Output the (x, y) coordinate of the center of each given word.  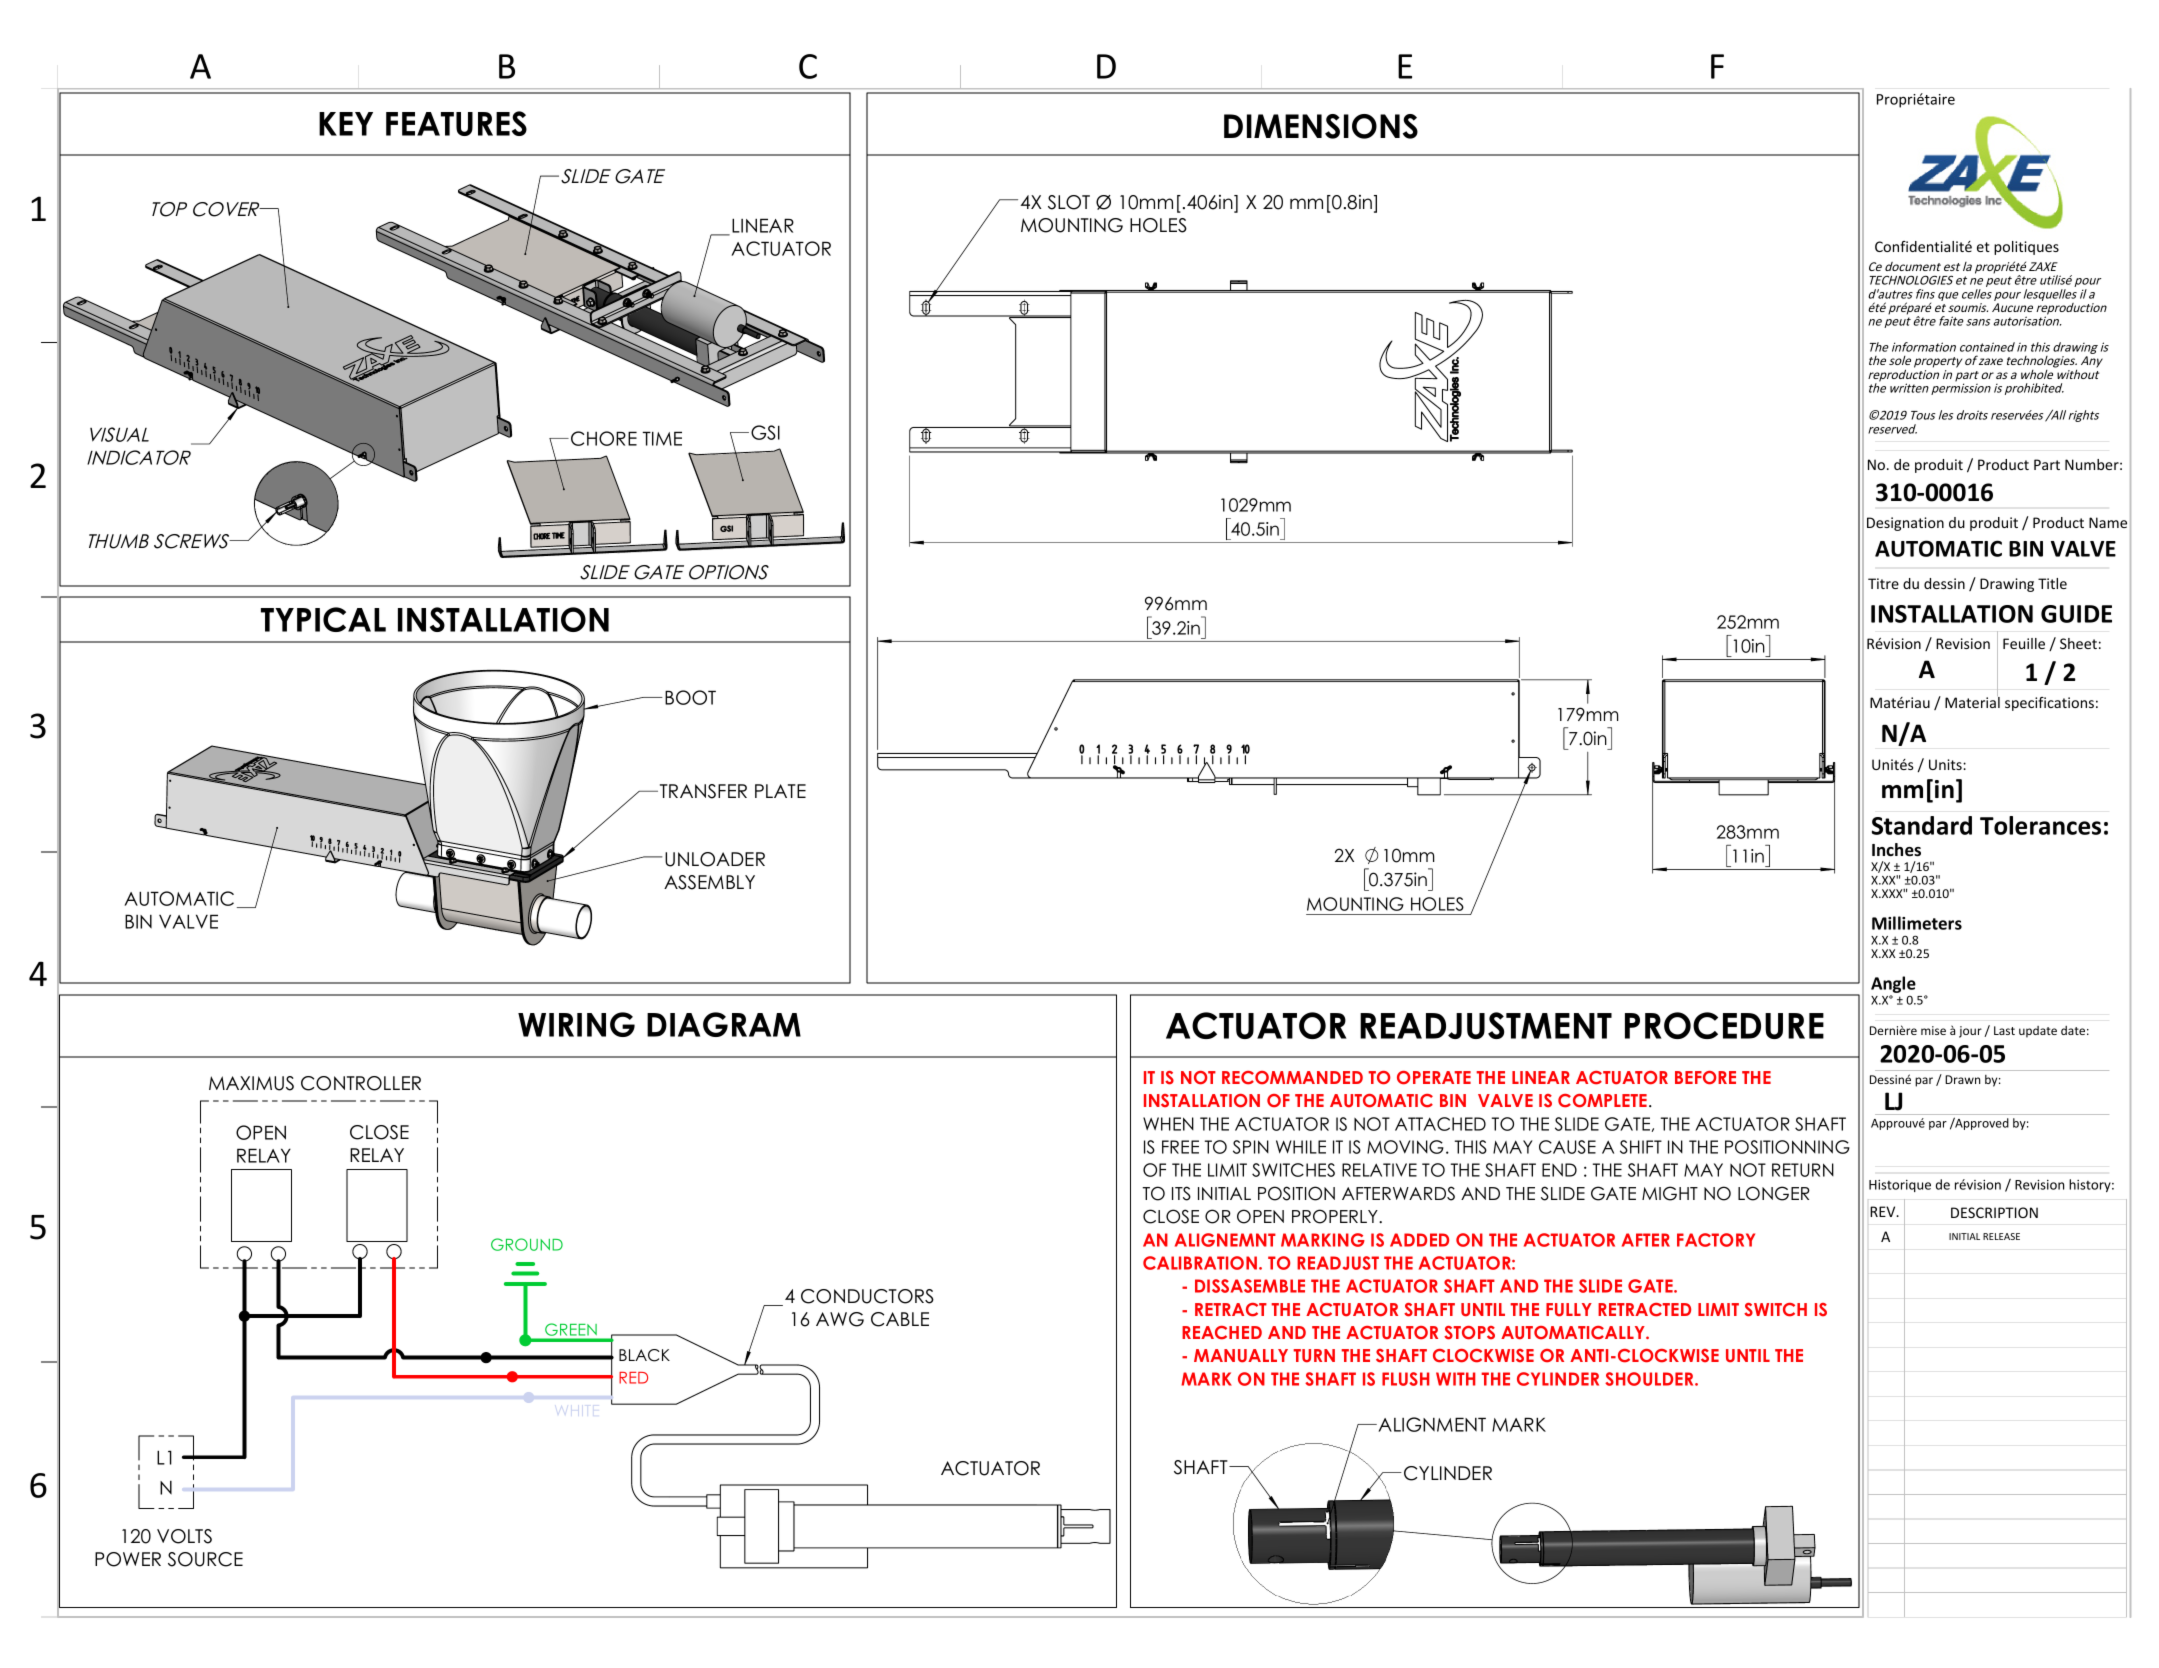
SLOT (1069, 202)
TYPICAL (323, 619)
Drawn (1962, 1079)
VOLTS (184, 1536)
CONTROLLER (361, 1083)
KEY (346, 124)
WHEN (1168, 1124)
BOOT (690, 697)
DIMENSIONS (1321, 126)
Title (2052, 583)
